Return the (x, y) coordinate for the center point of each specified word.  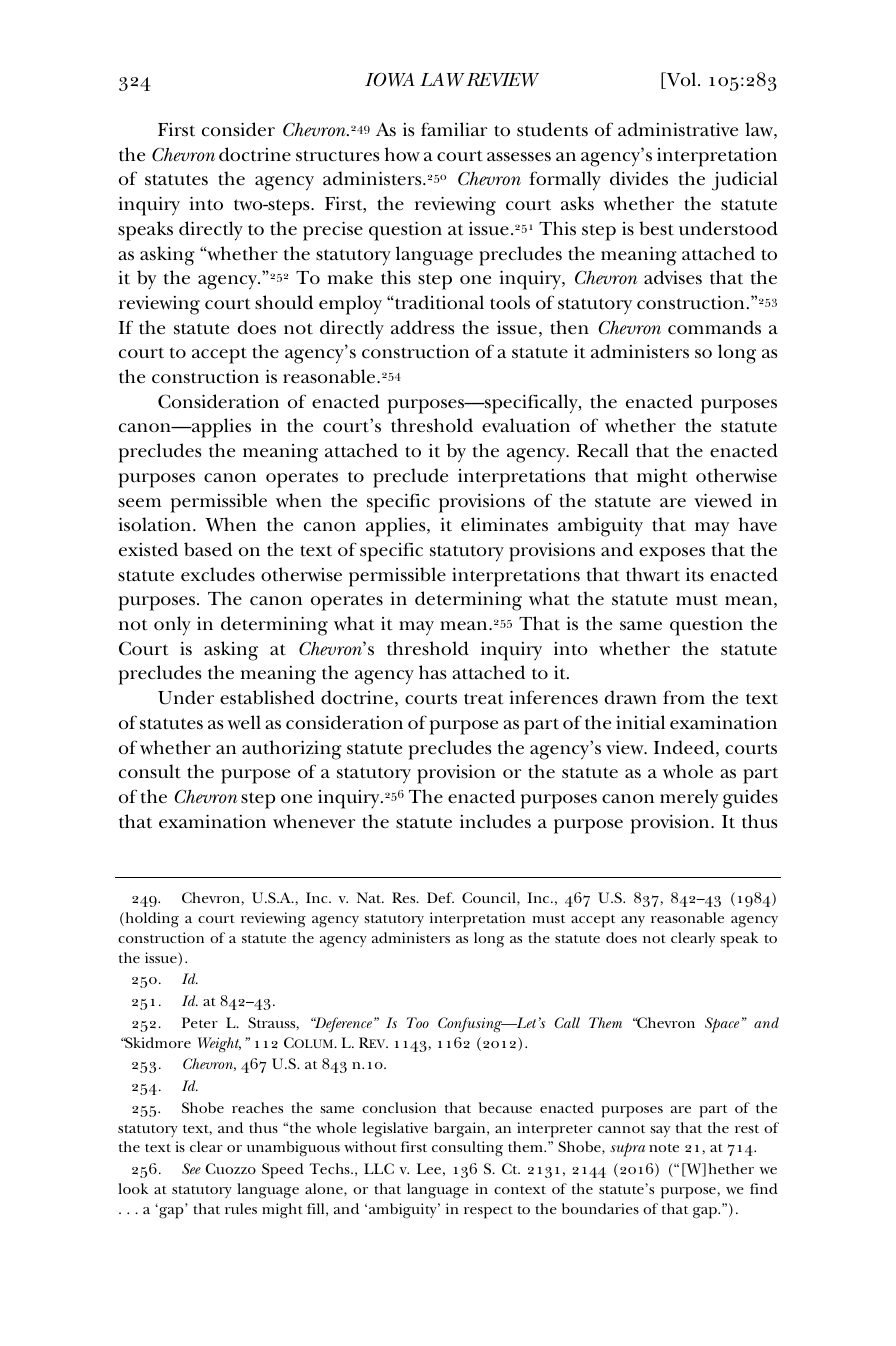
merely (689, 799)
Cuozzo (231, 1168)
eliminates (504, 524)
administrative (678, 129)
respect (488, 1212)
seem (139, 503)
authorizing (292, 750)
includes (495, 821)
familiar (454, 129)
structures (338, 156)
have (758, 524)
